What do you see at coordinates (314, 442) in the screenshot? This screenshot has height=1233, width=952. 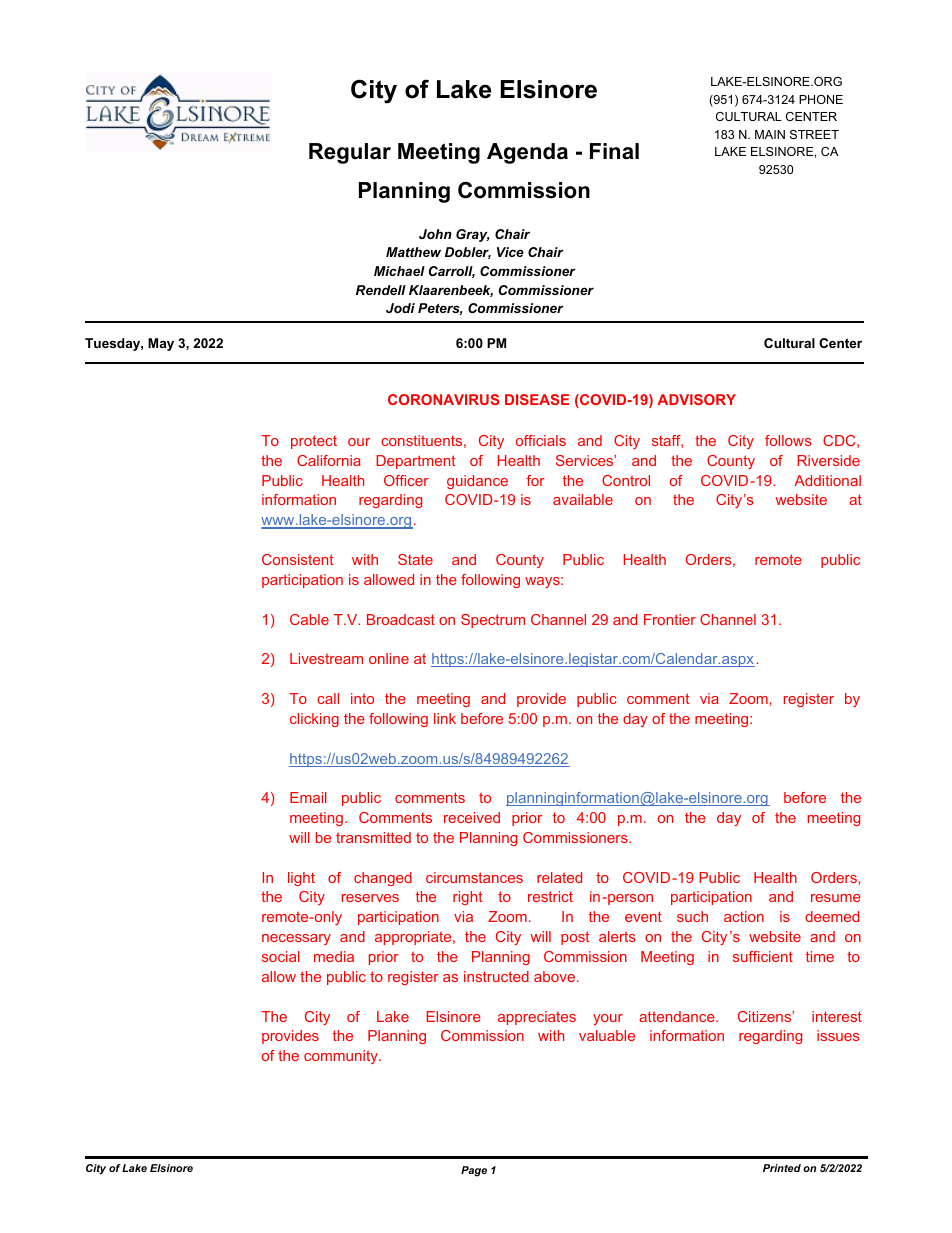 I see `protect` at bounding box center [314, 442].
